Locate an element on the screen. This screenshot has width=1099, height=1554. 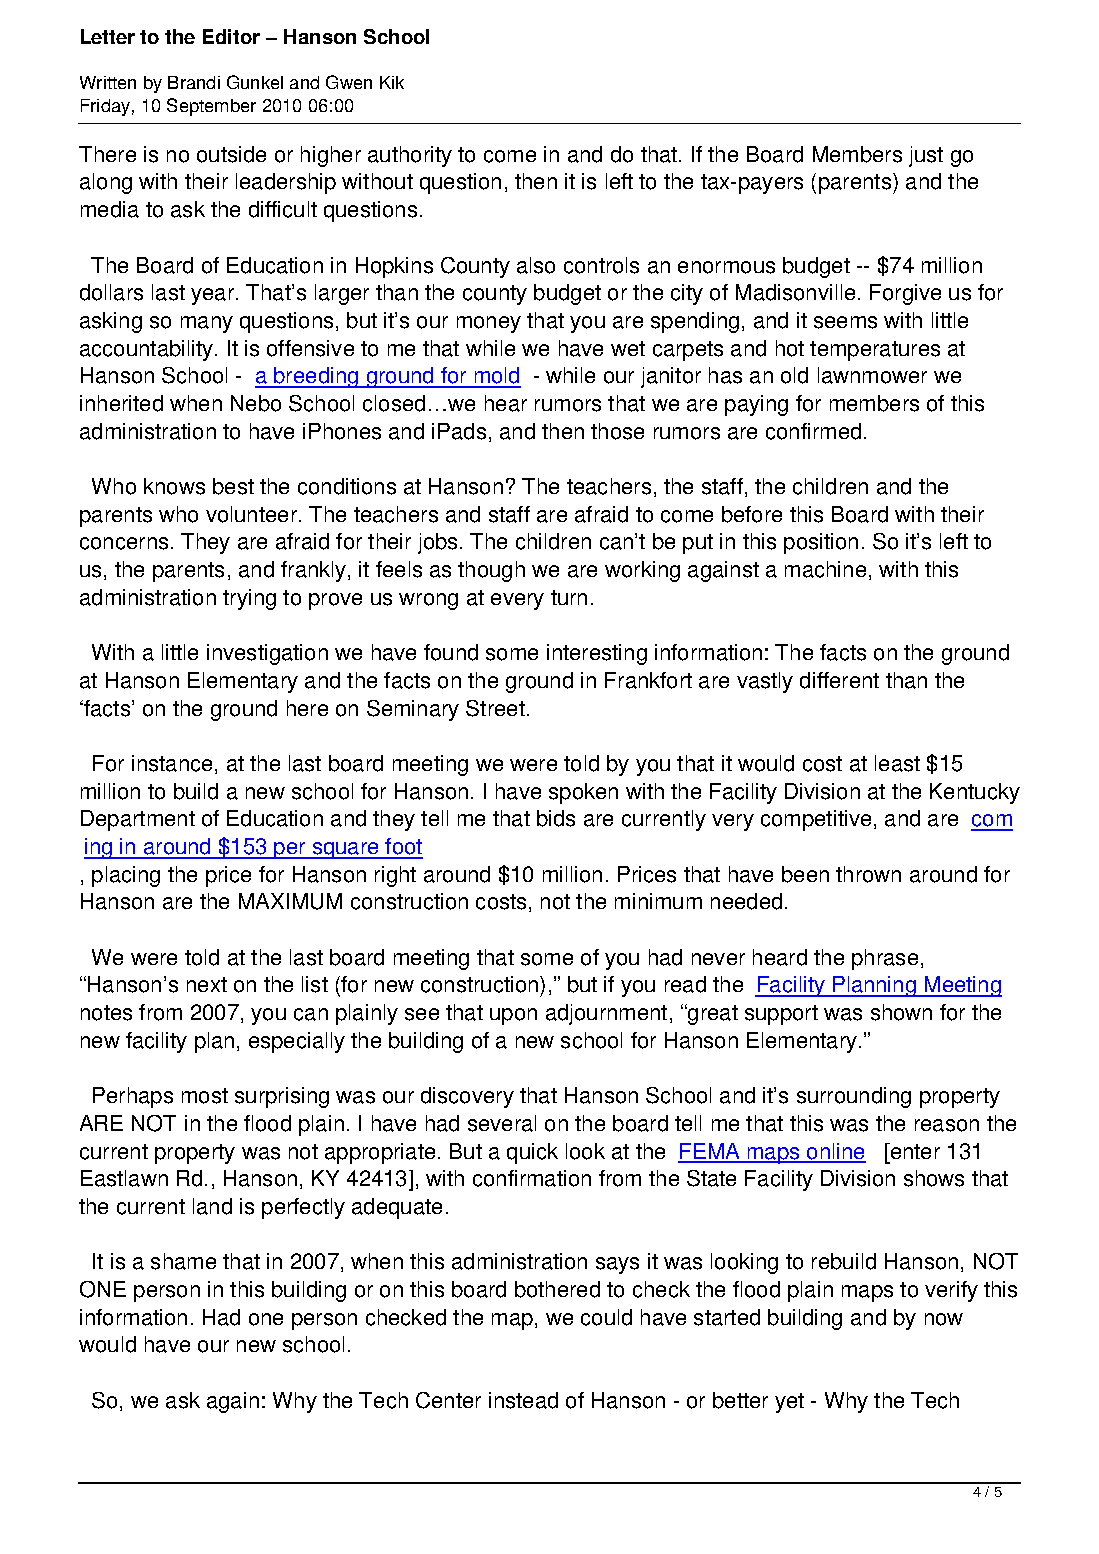
Kik is located at coordinates (392, 82).
